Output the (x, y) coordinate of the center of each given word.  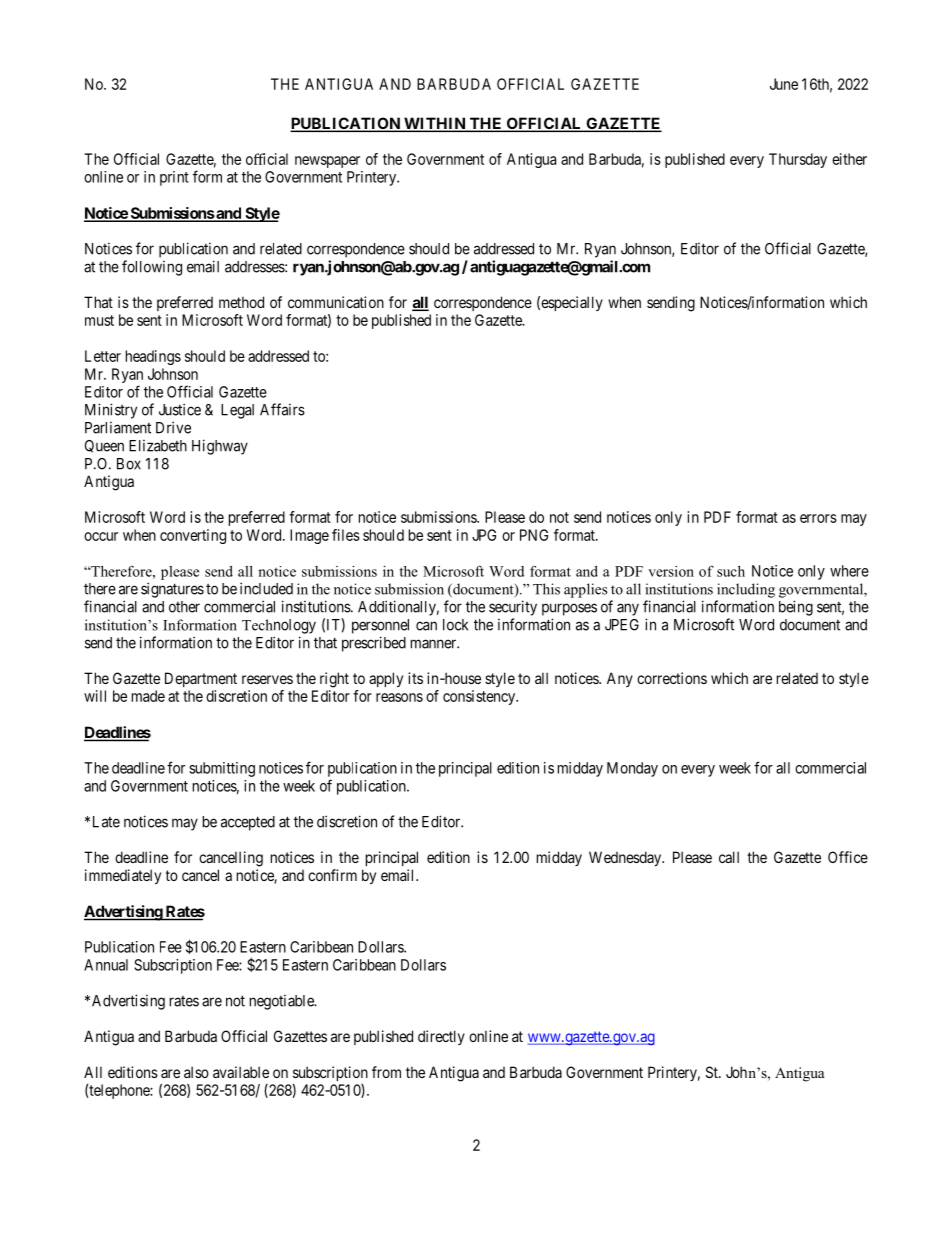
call (729, 857)
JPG (484, 535)
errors (818, 518)
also (196, 1072)
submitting (222, 769)
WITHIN (435, 124)
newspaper (327, 162)
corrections (672, 678)
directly (441, 1037)
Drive (173, 427)
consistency (480, 697)
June (784, 84)
